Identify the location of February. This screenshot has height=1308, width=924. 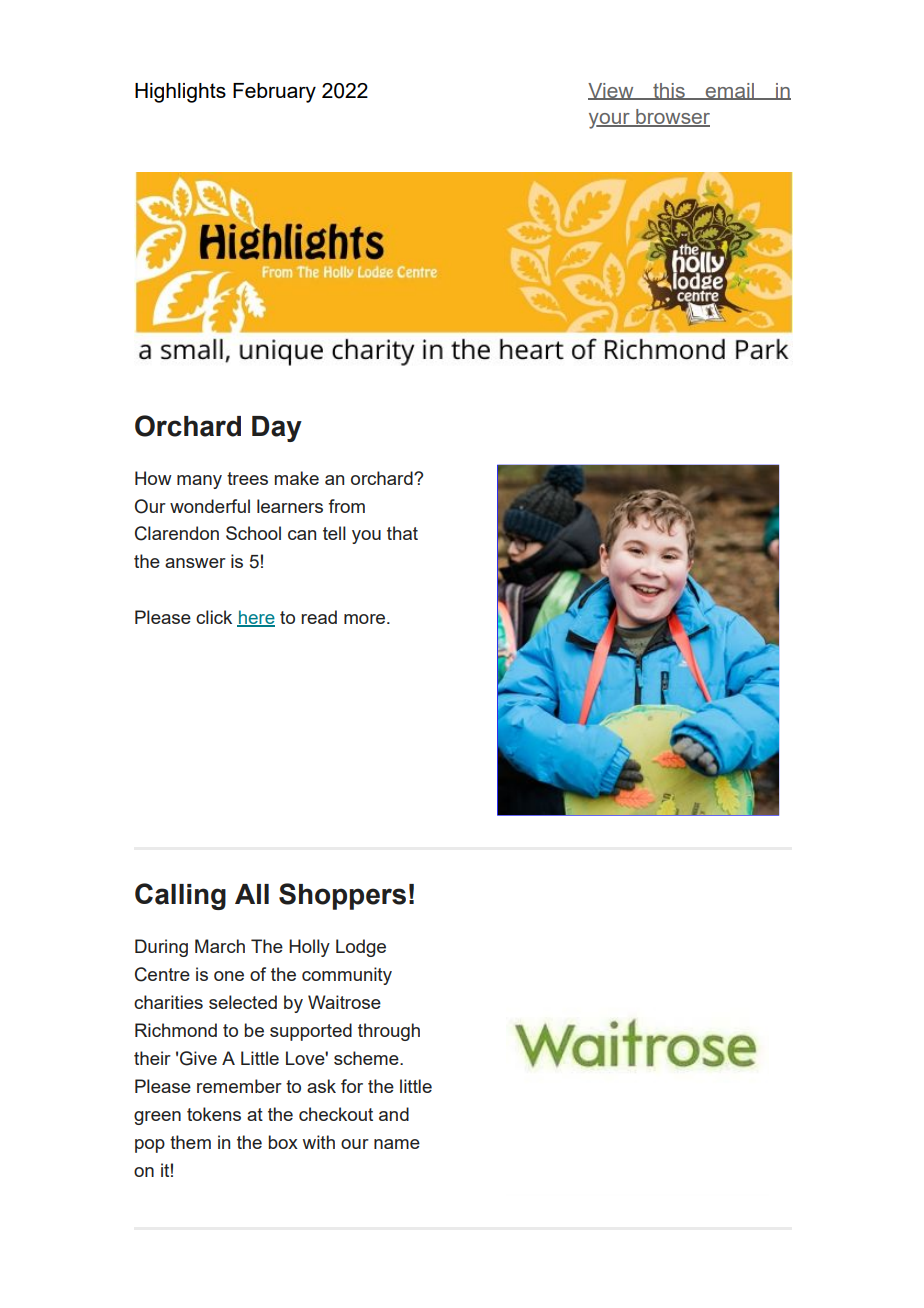
(274, 93).
